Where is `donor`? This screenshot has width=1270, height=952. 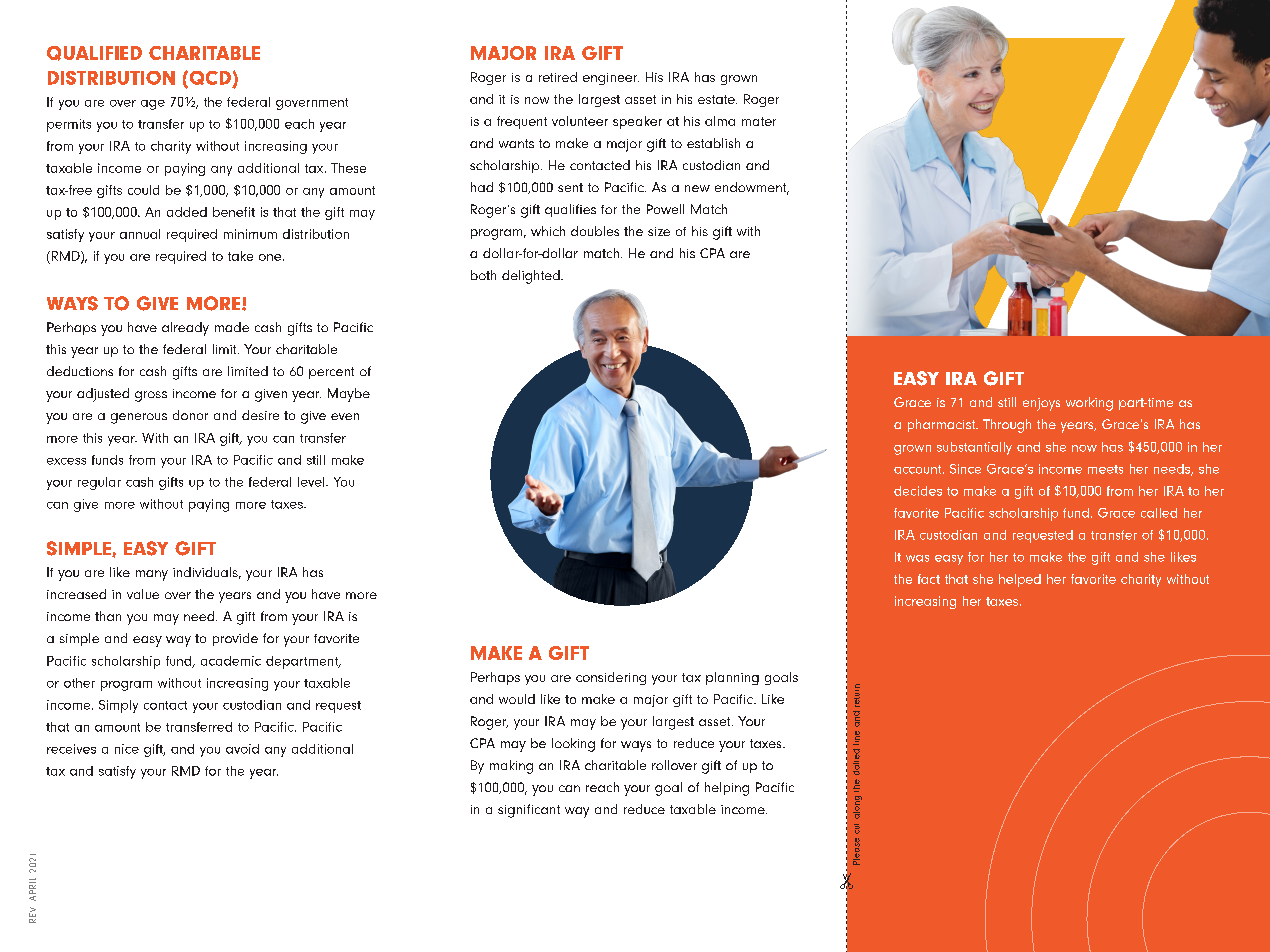 donor is located at coordinates (190, 415).
